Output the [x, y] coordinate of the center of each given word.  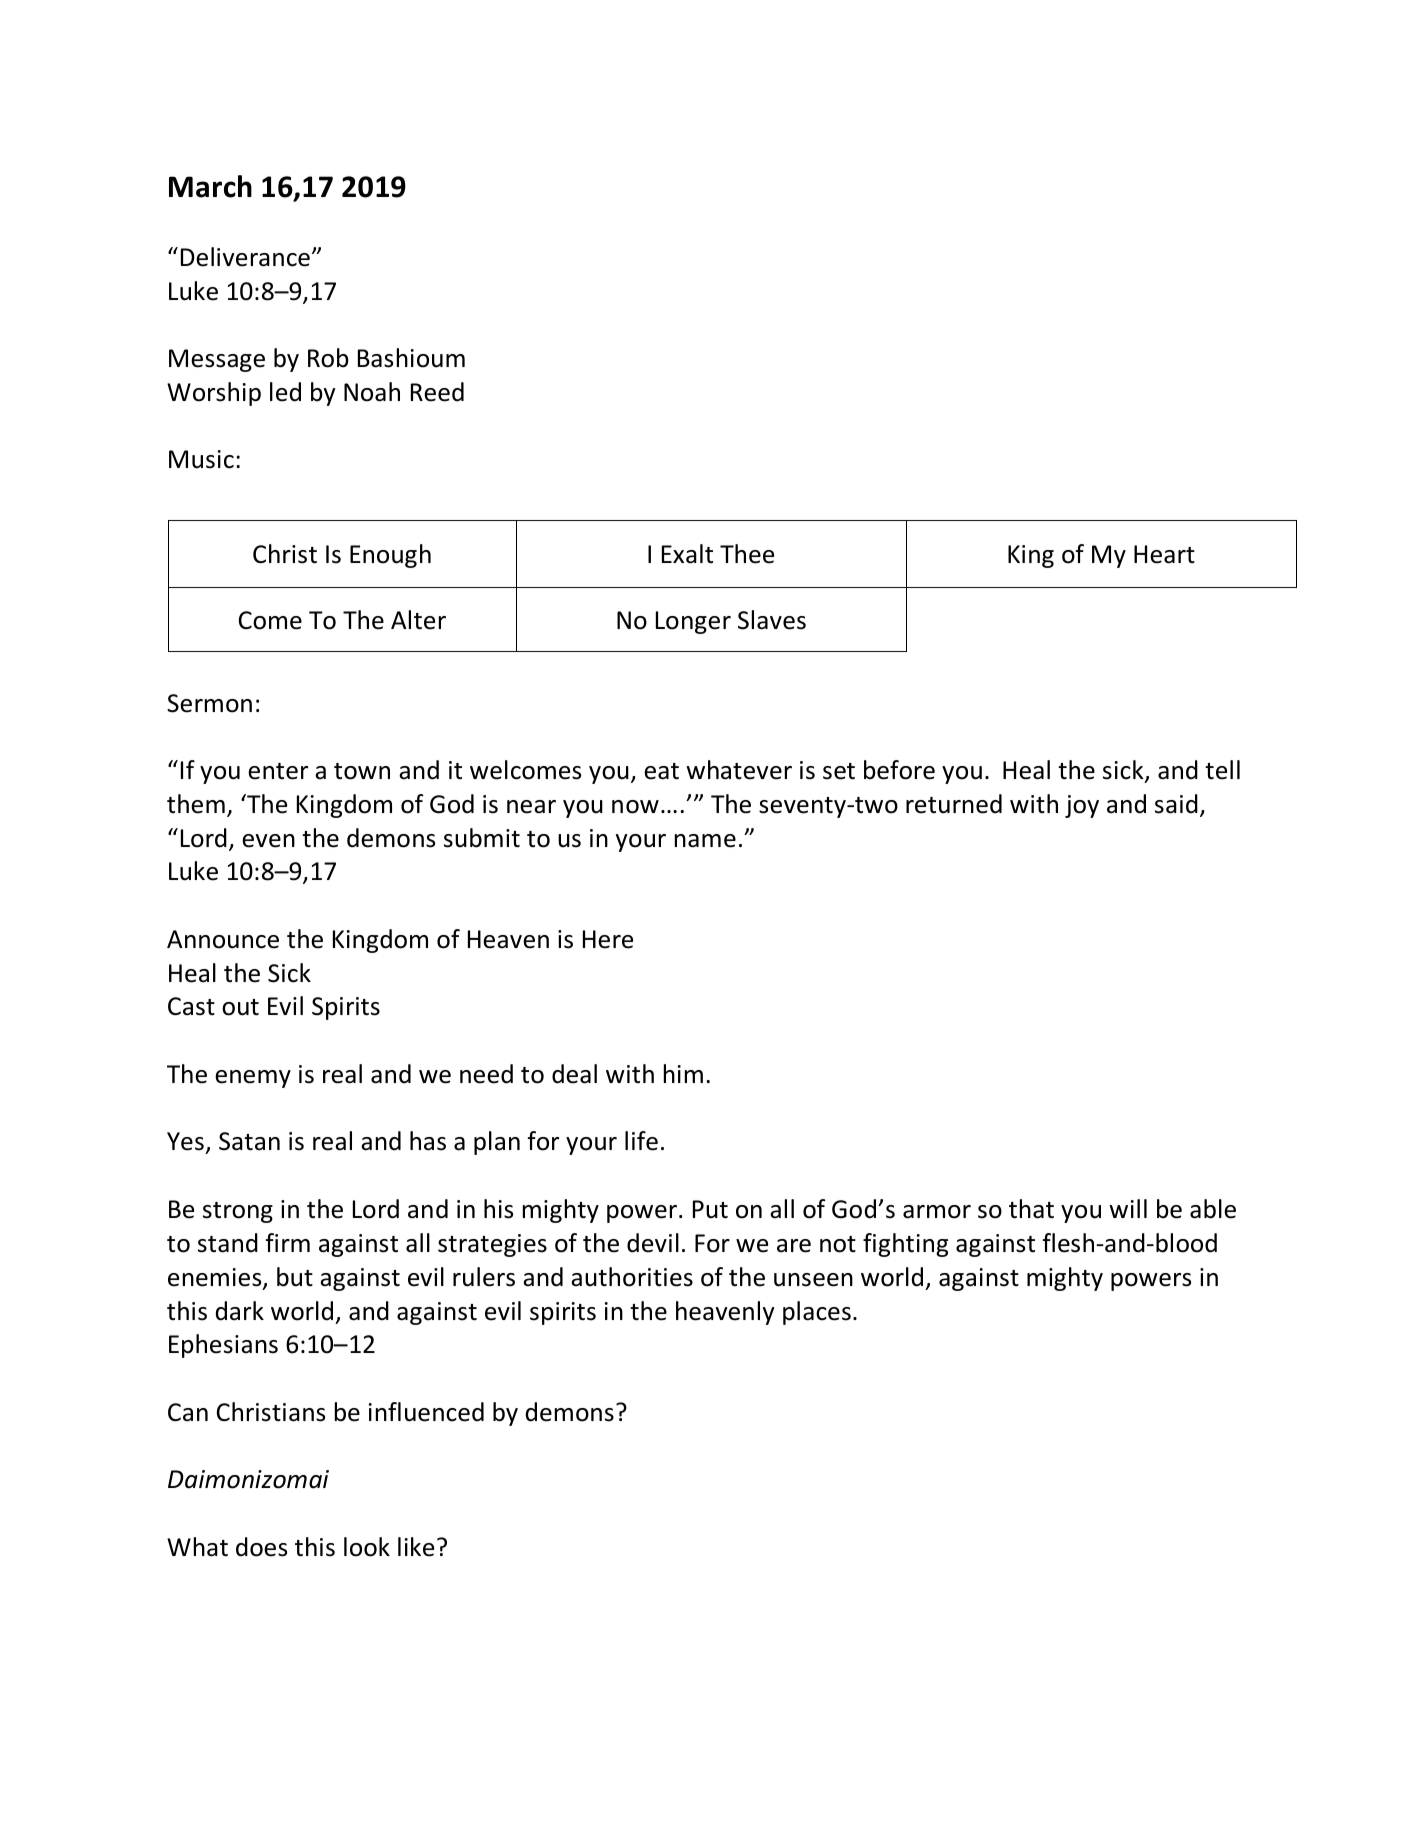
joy [1082, 806]
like [416, 1547]
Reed [437, 392]
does [261, 1547]
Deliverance [245, 257]
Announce [223, 939]
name [705, 841]
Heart [1164, 554]
